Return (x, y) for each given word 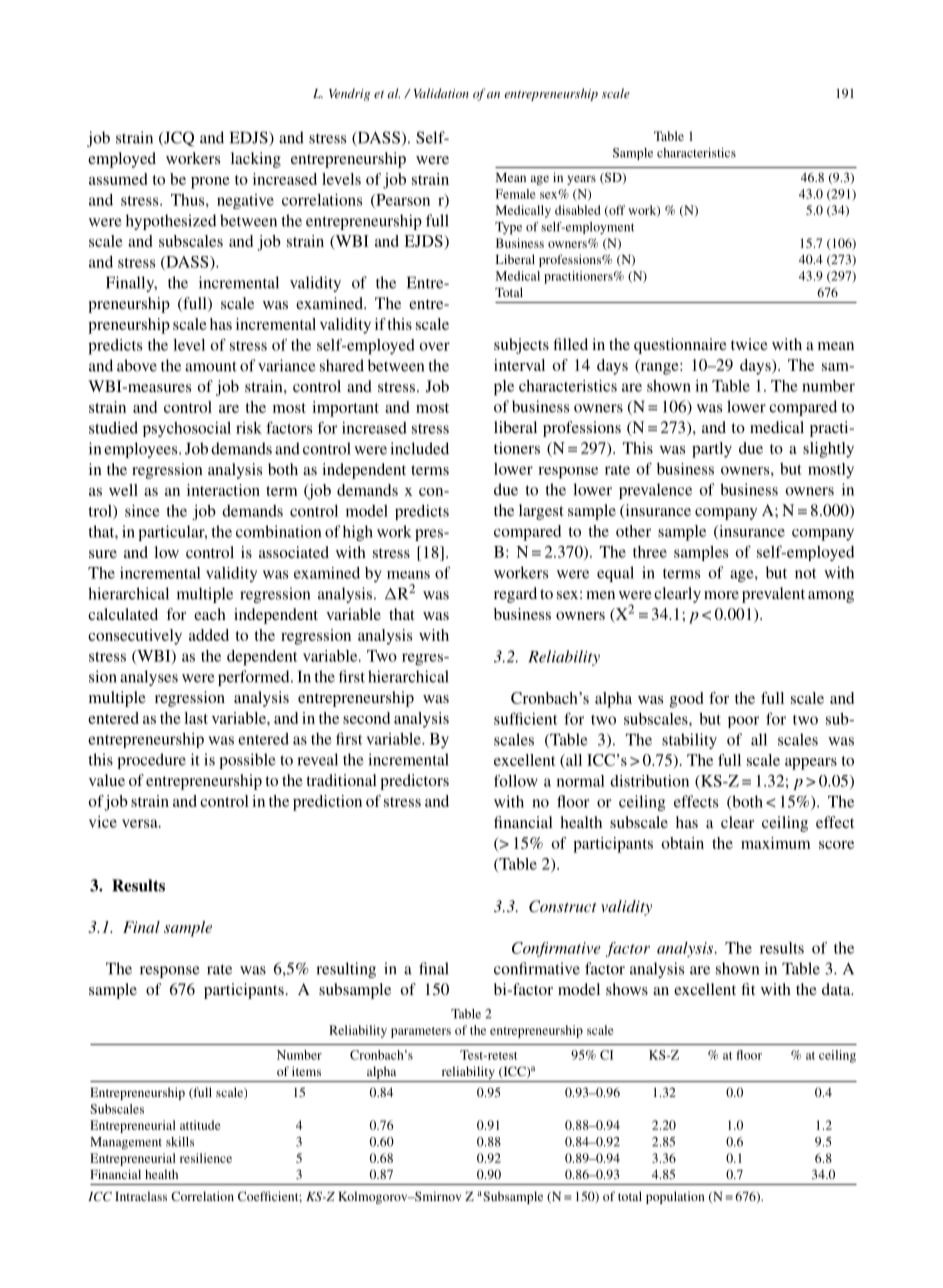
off (616, 211)
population (675, 1197)
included (419, 448)
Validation (441, 93)
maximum (775, 843)
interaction (223, 490)
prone (210, 183)
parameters (421, 1032)
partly (712, 450)
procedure (151, 761)
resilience (206, 1158)
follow (516, 781)
